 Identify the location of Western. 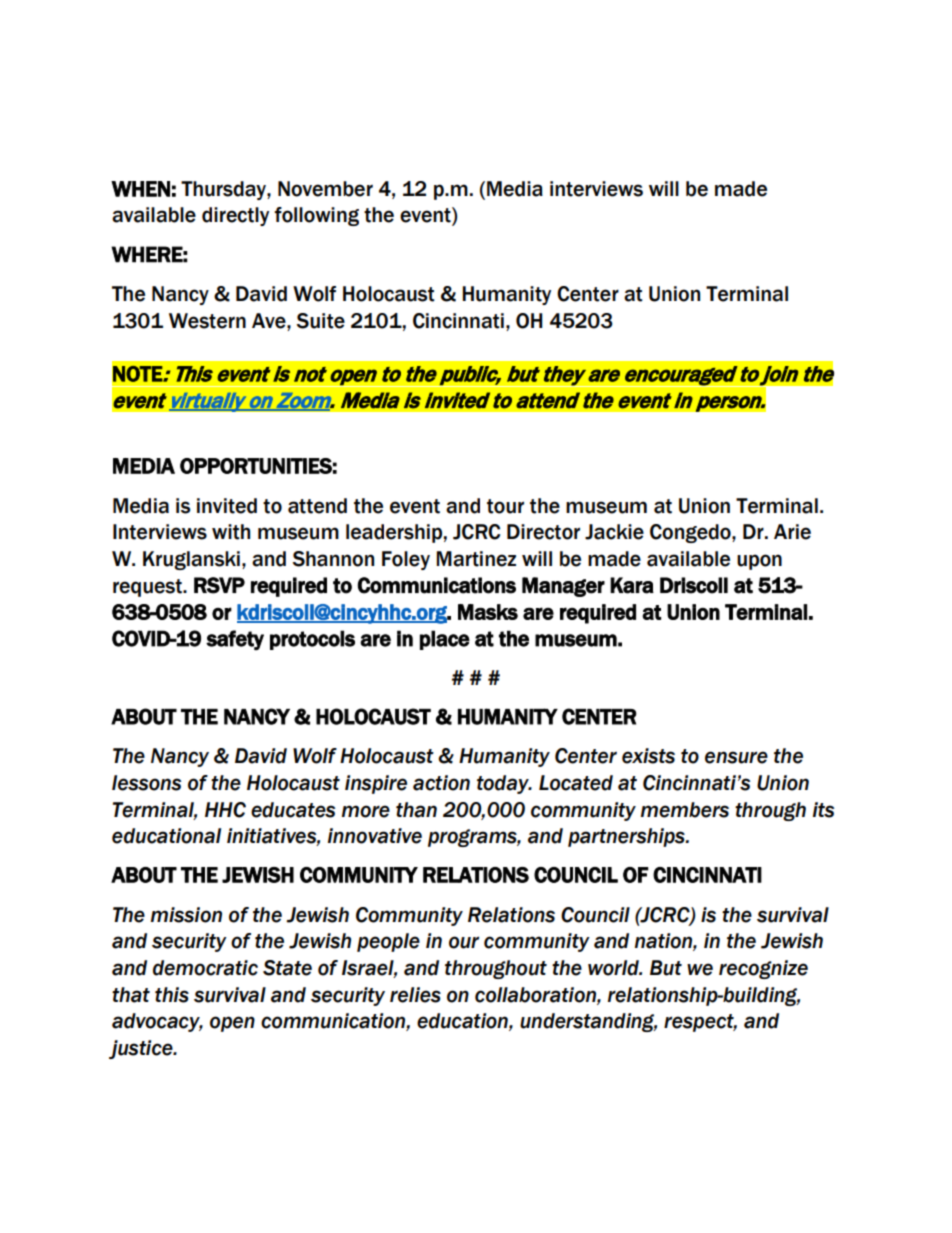
(207, 321).
